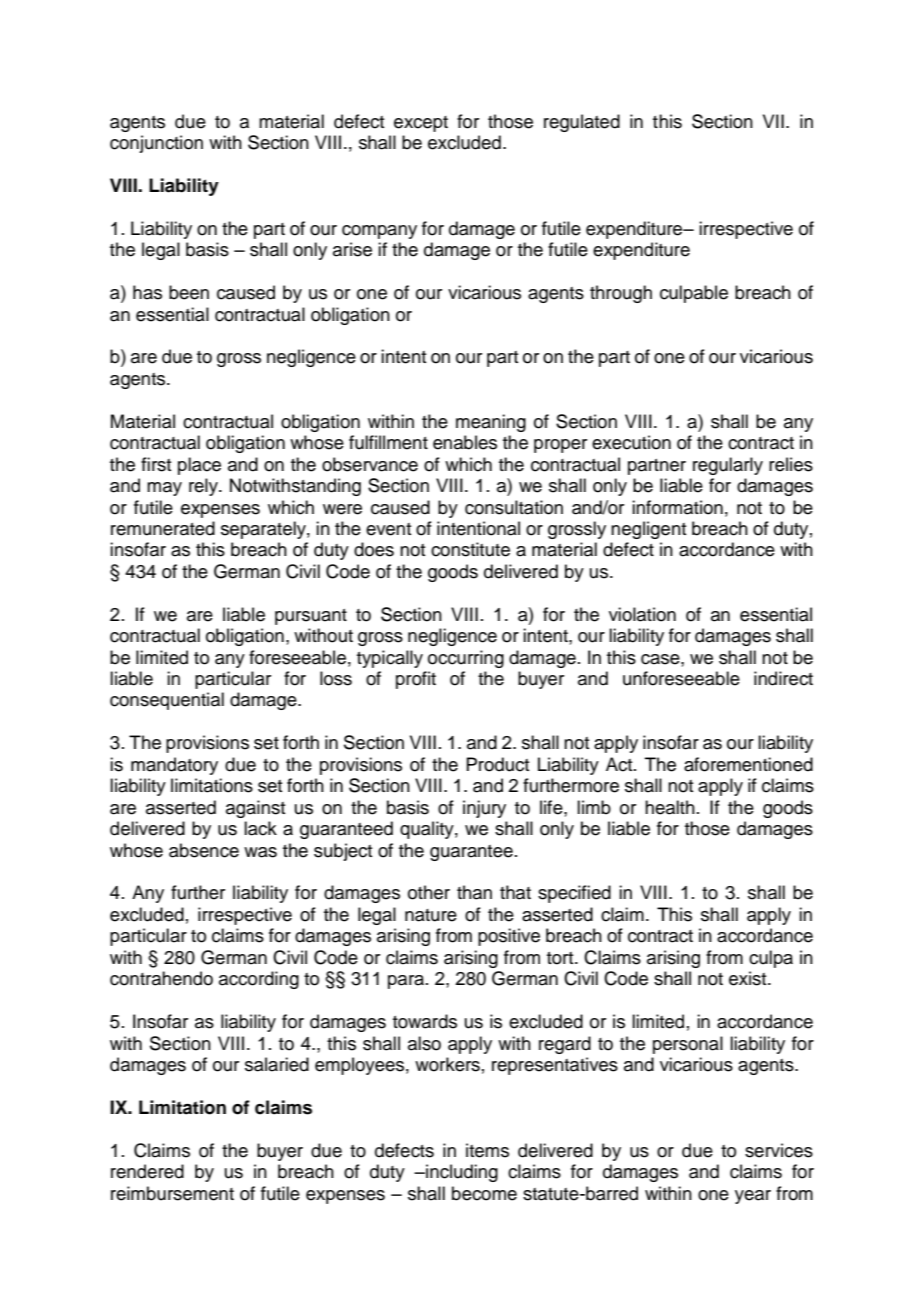  I want to click on regularly, so click(728, 466).
